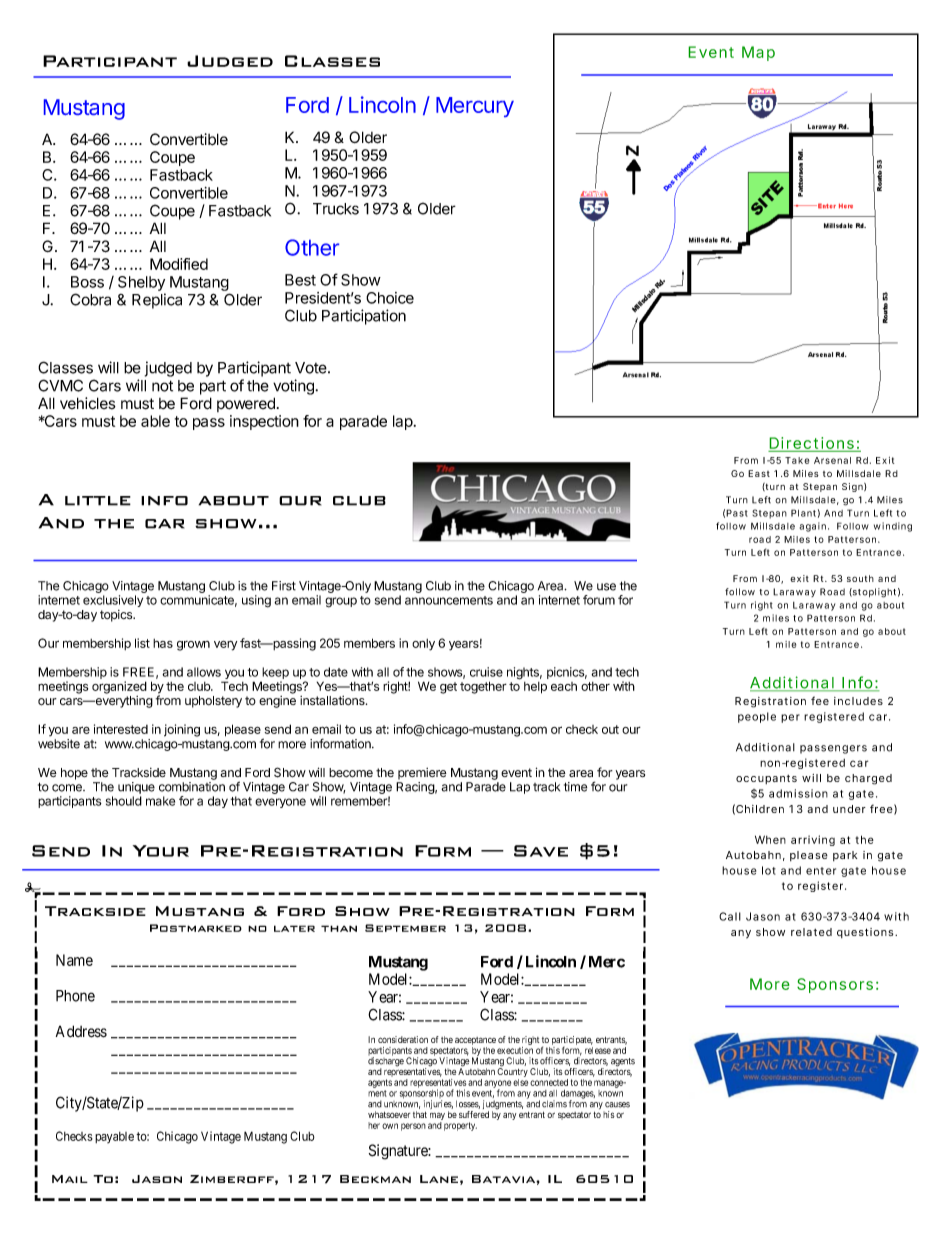 The height and width of the screenshot is (1233, 952). Describe the element at coordinates (758, 53) in the screenshot. I see `Map` at that location.
